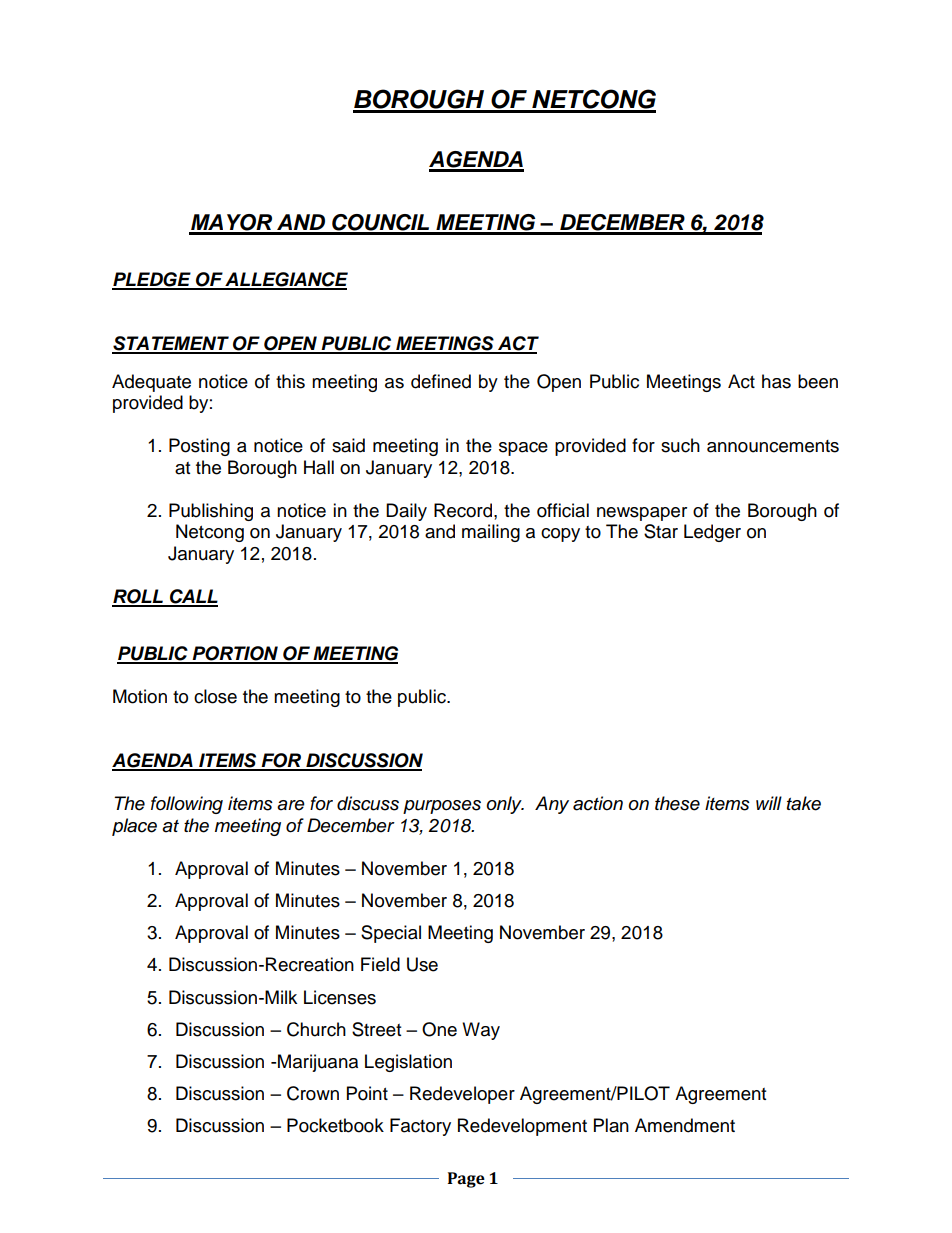 The width and height of the screenshot is (952, 1233). Describe the element at coordinates (335, 1125) in the screenshot. I see `Pocketbook` at that location.
